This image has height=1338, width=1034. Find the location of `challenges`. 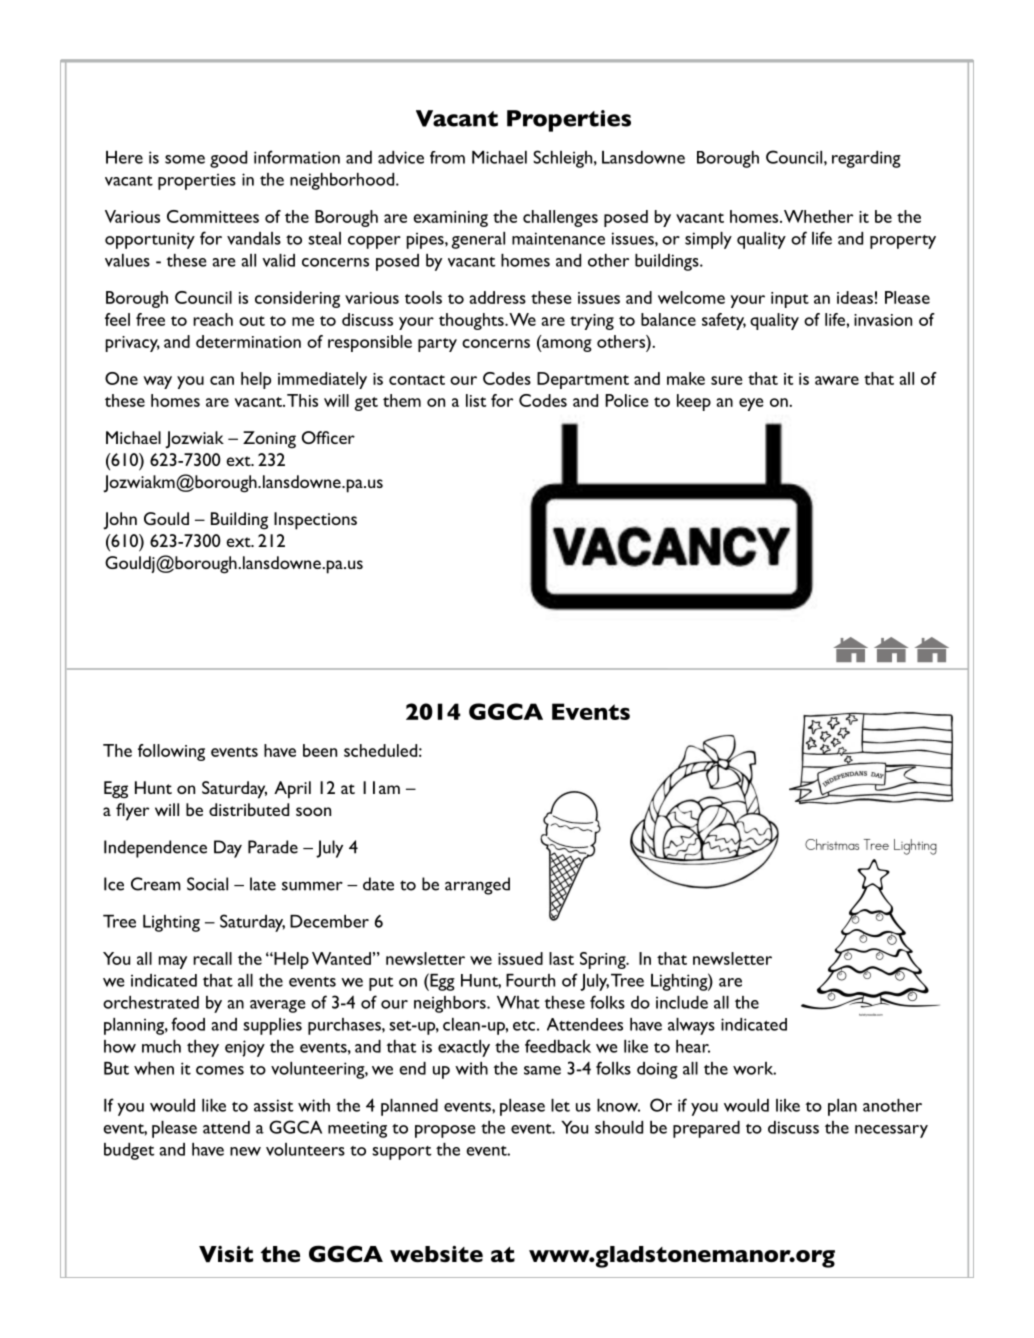

challenges is located at coordinates (560, 218).
